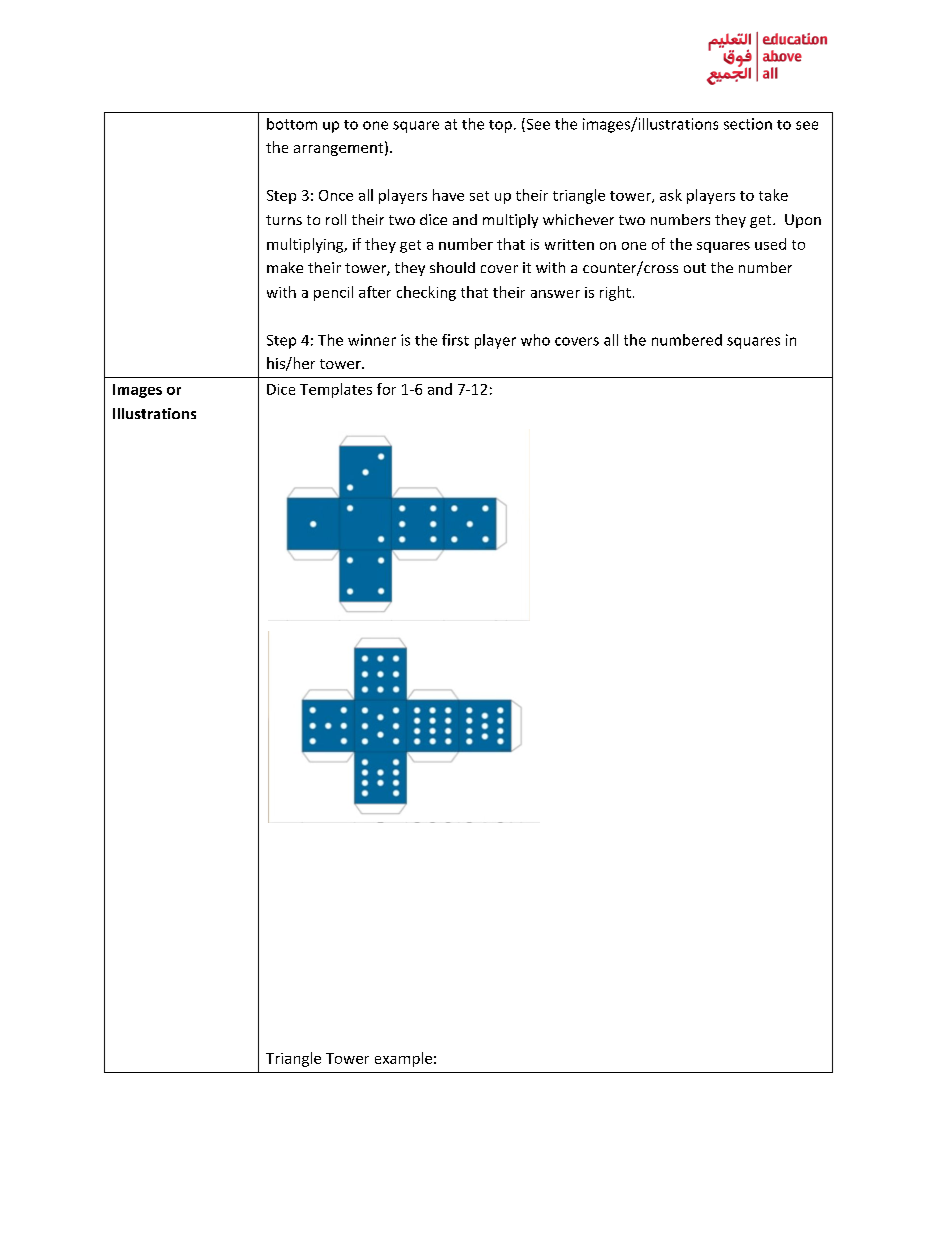 The image size is (952, 1233). Describe the element at coordinates (336, 390) in the screenshot. I see `Templates` at that location.
